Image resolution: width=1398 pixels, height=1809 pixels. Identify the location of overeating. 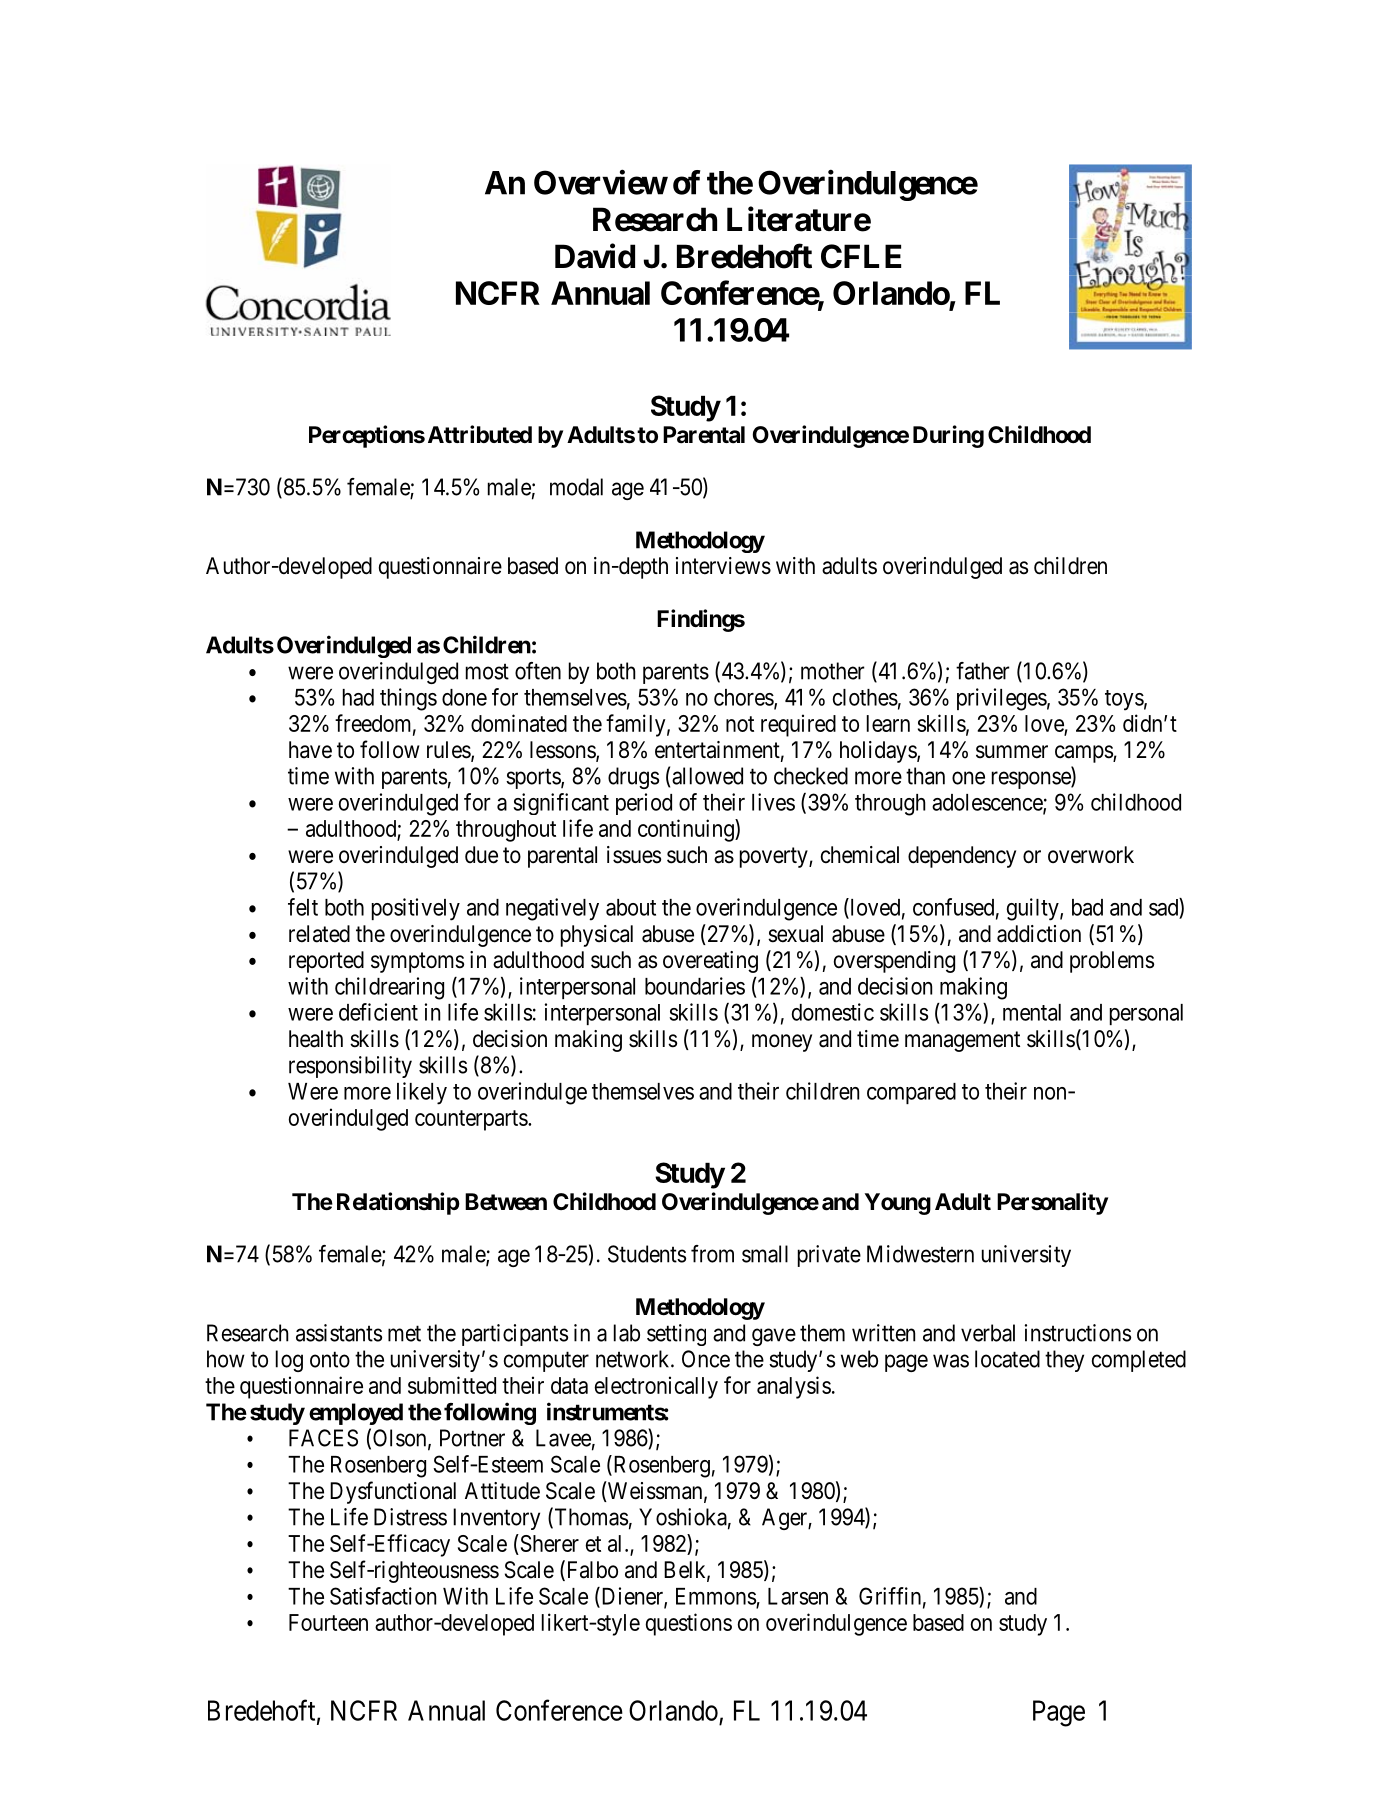
(710, 962).
